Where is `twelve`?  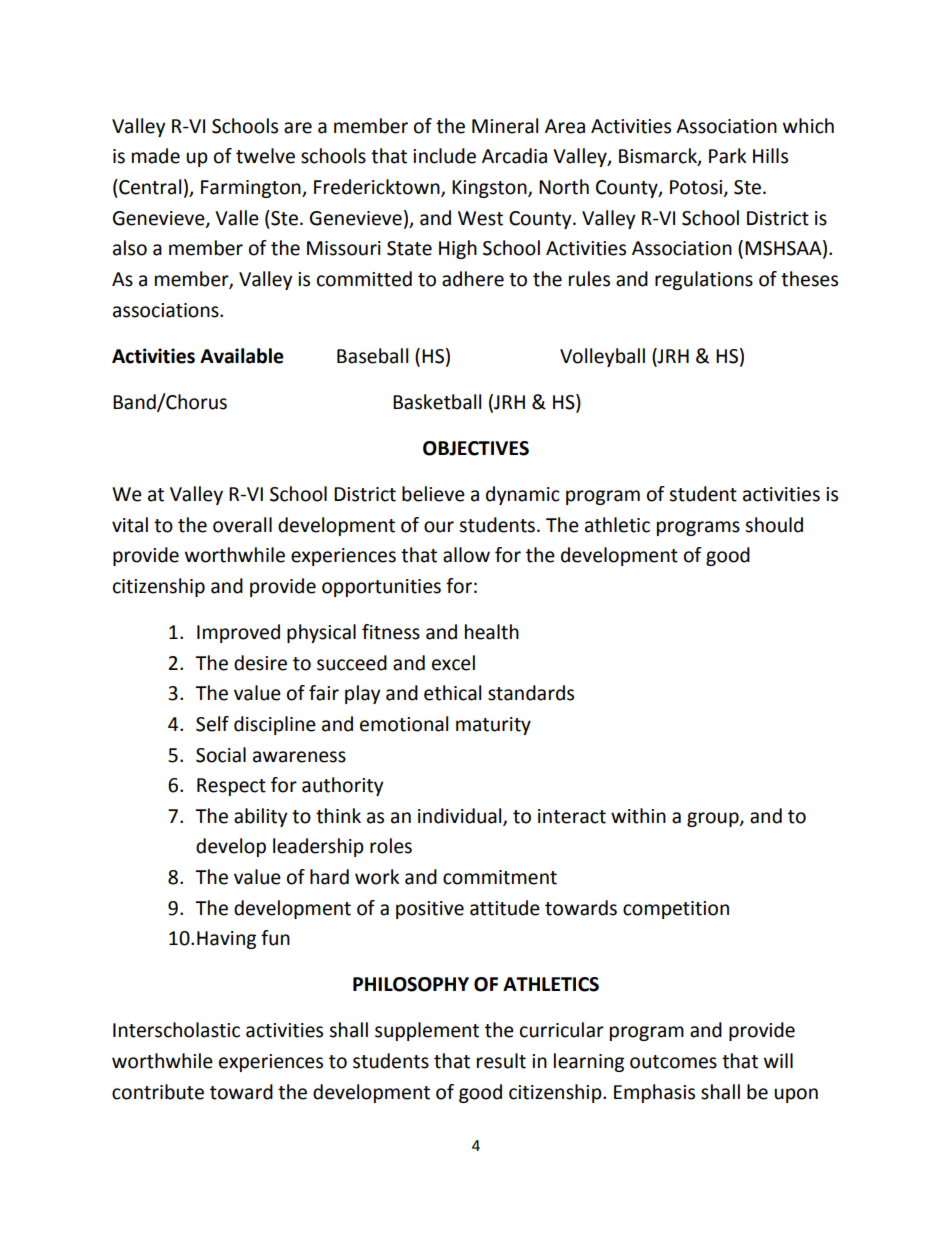
twelve is located at coordinates (265, 156).
